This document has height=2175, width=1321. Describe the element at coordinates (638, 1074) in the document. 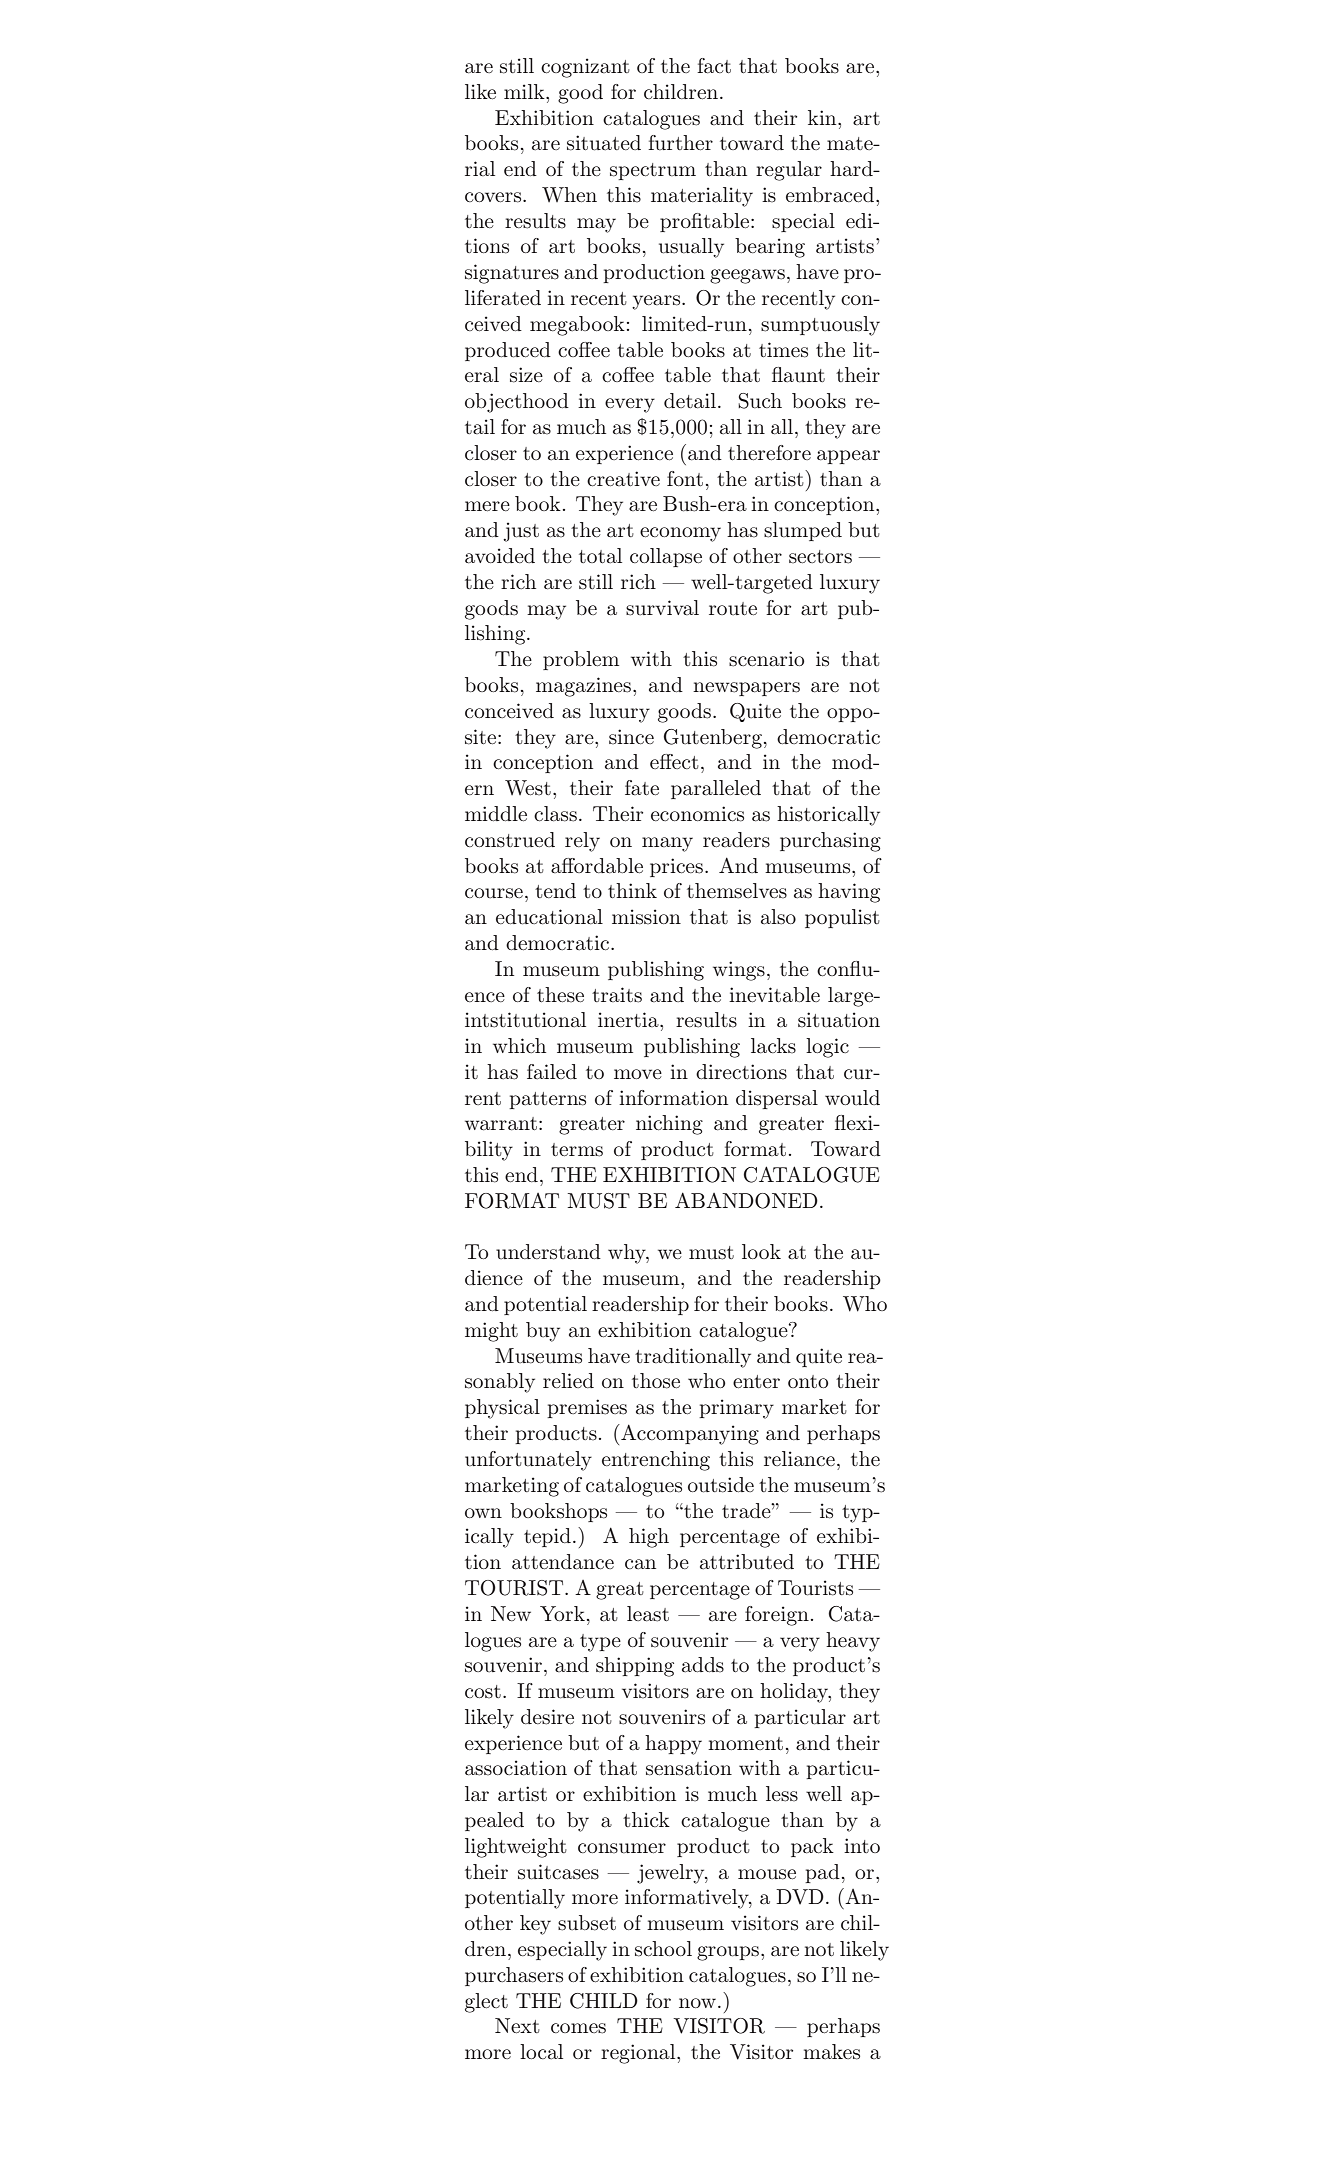

I see `move` at that location.
